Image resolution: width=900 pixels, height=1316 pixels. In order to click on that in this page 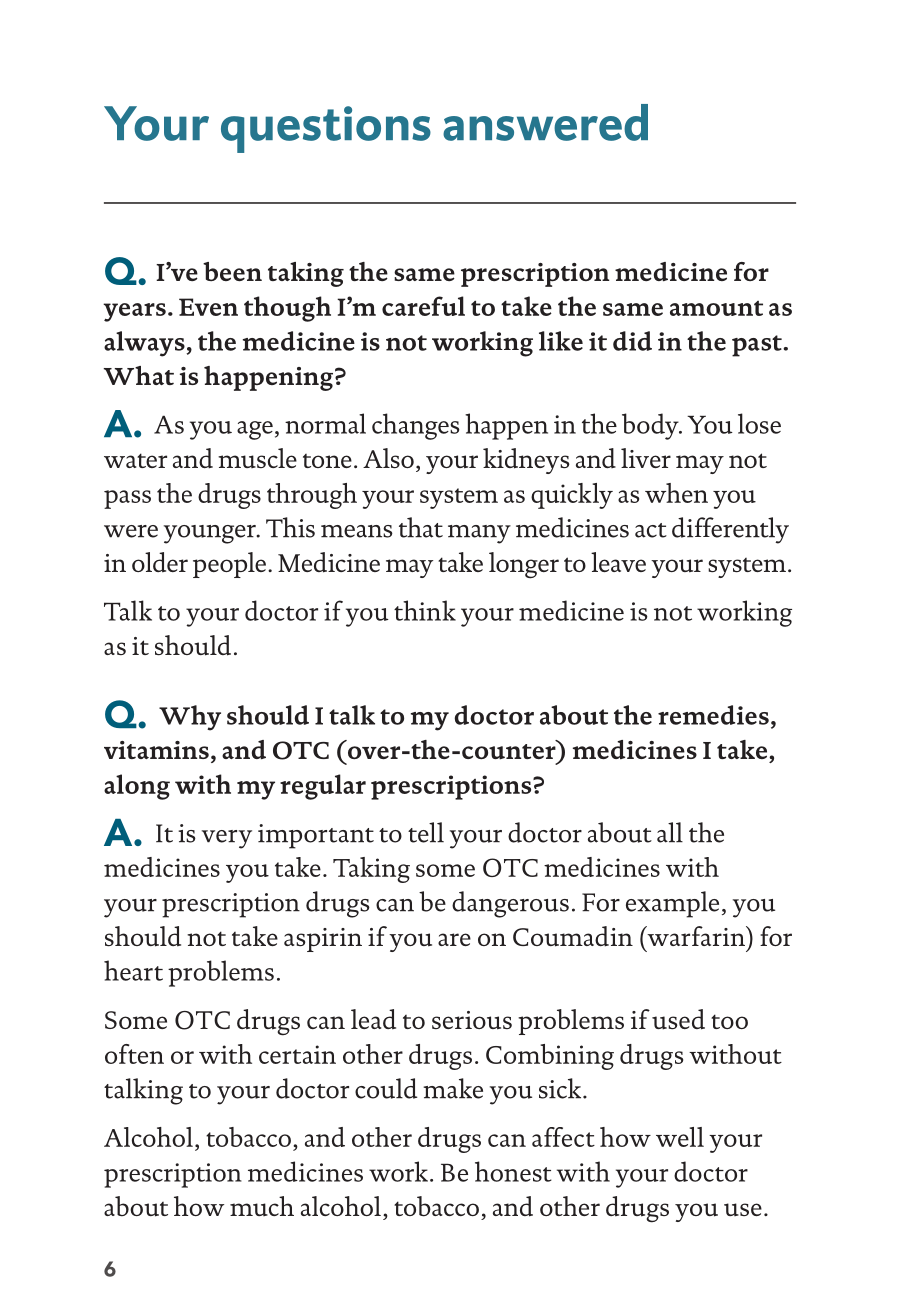, I will do `click(421, 527)`.
